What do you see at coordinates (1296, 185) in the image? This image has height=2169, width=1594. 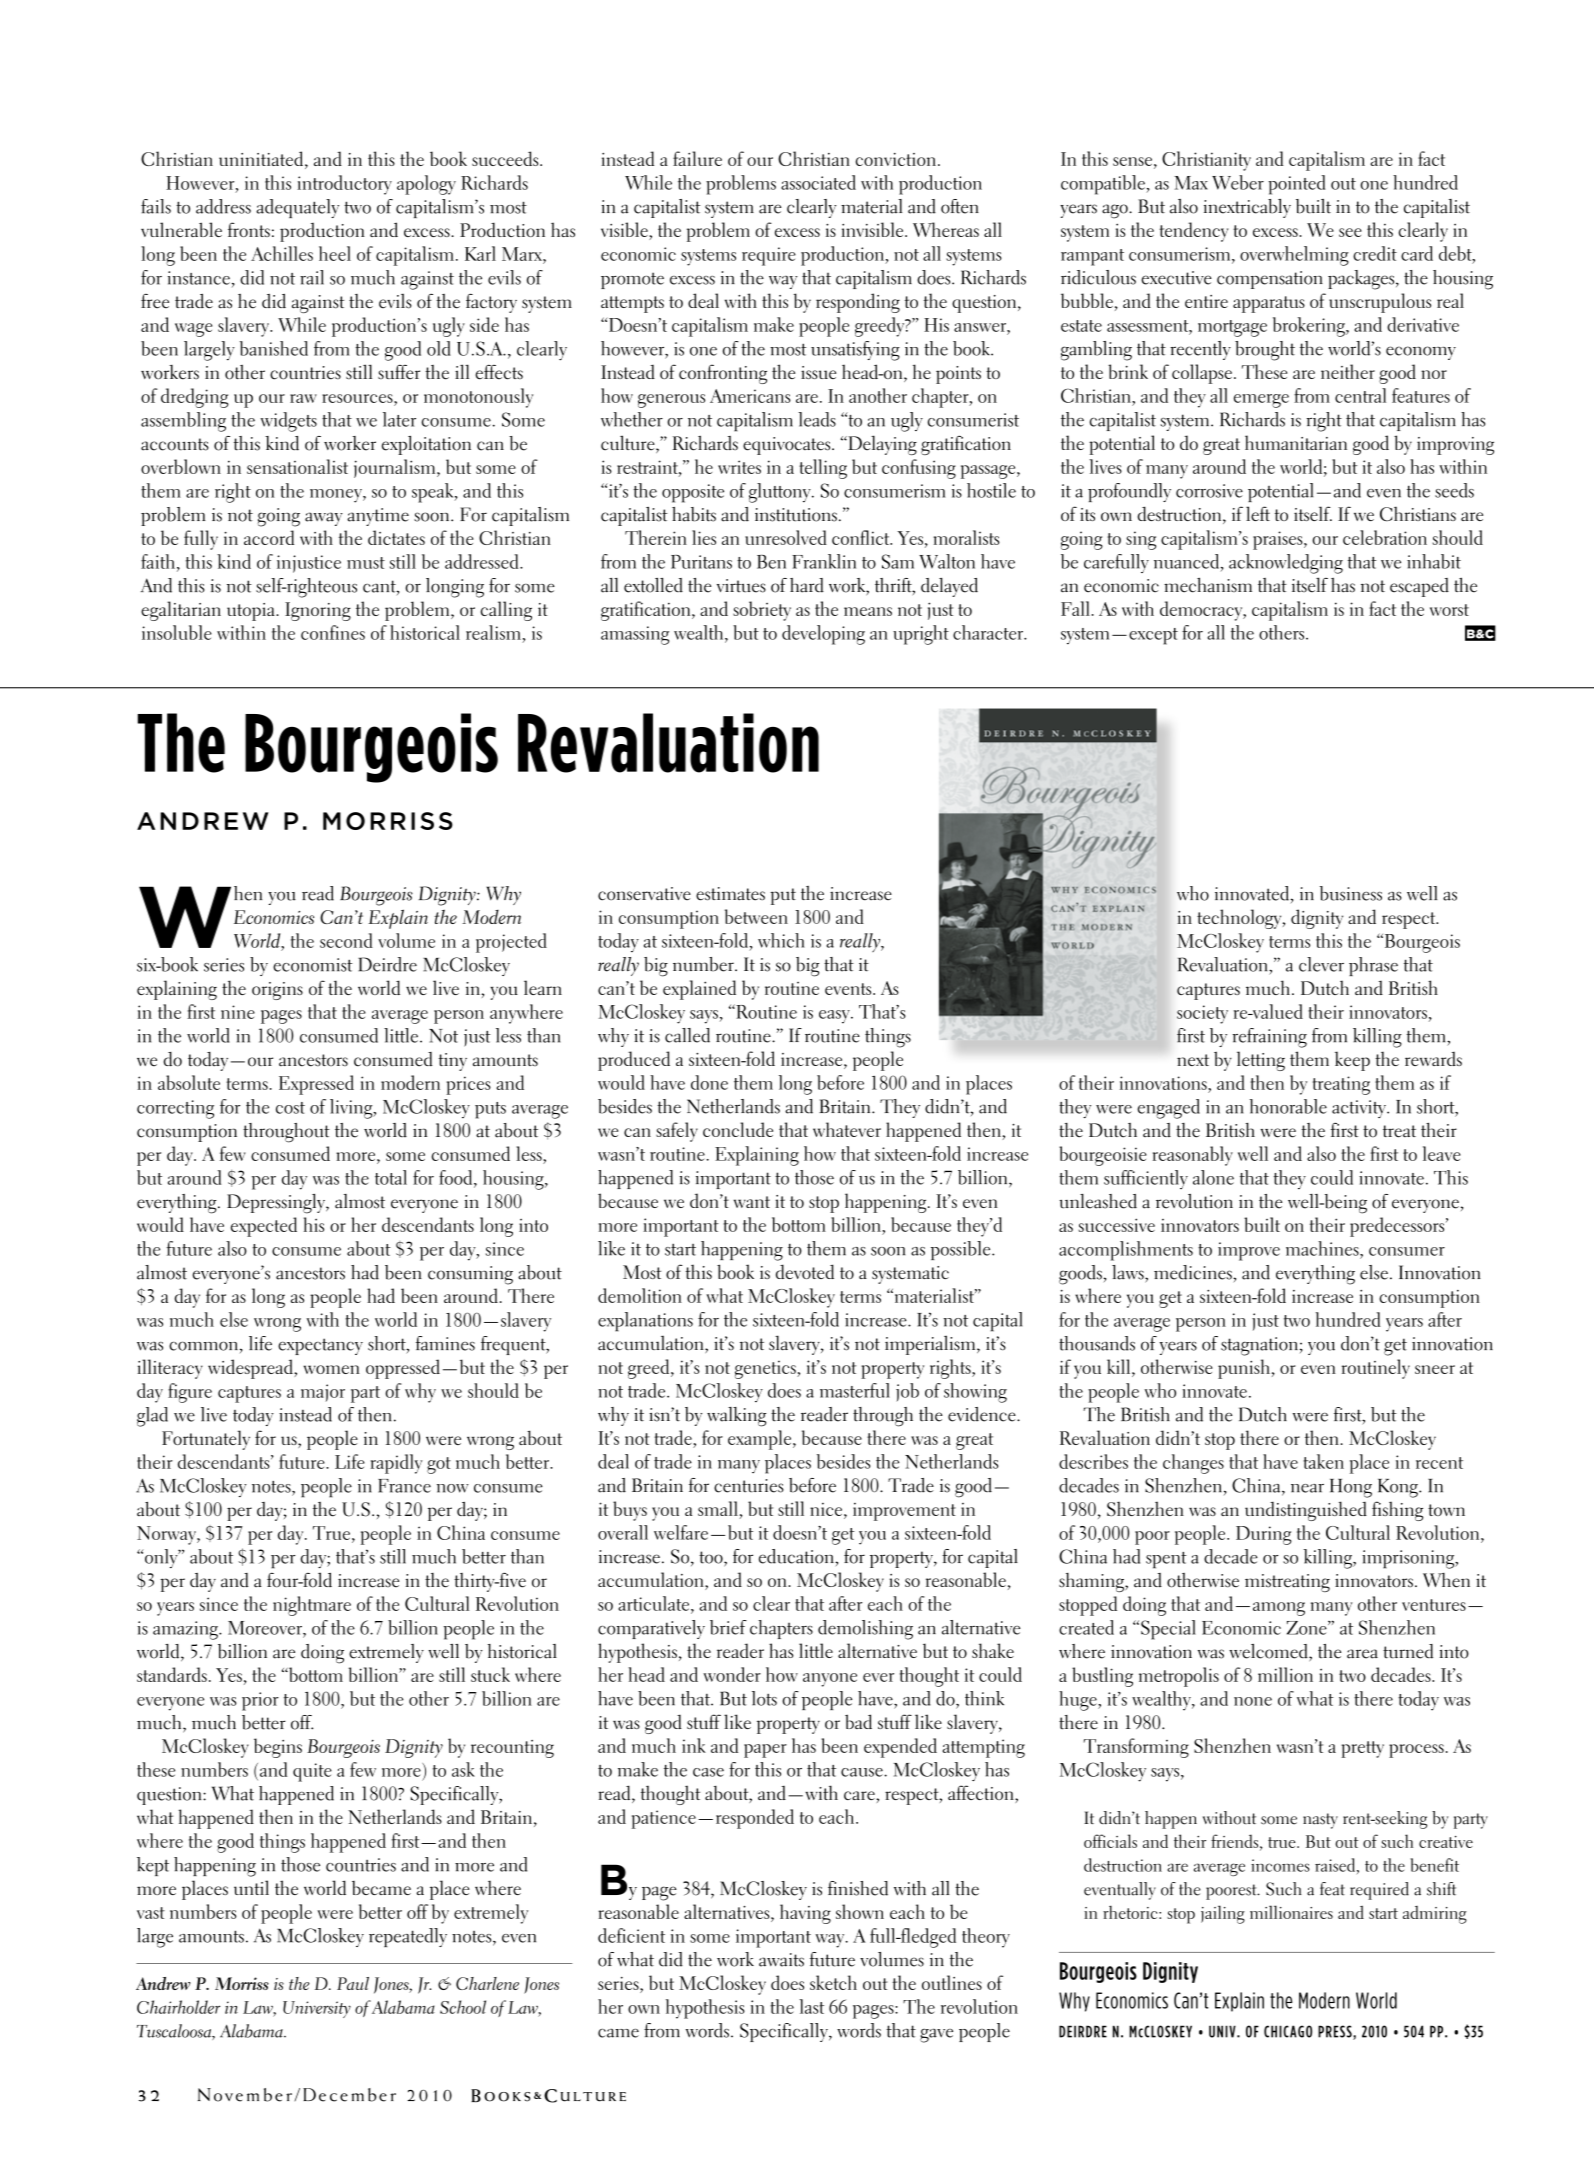 I see `pointed` at bounding box center [1296, 185].
